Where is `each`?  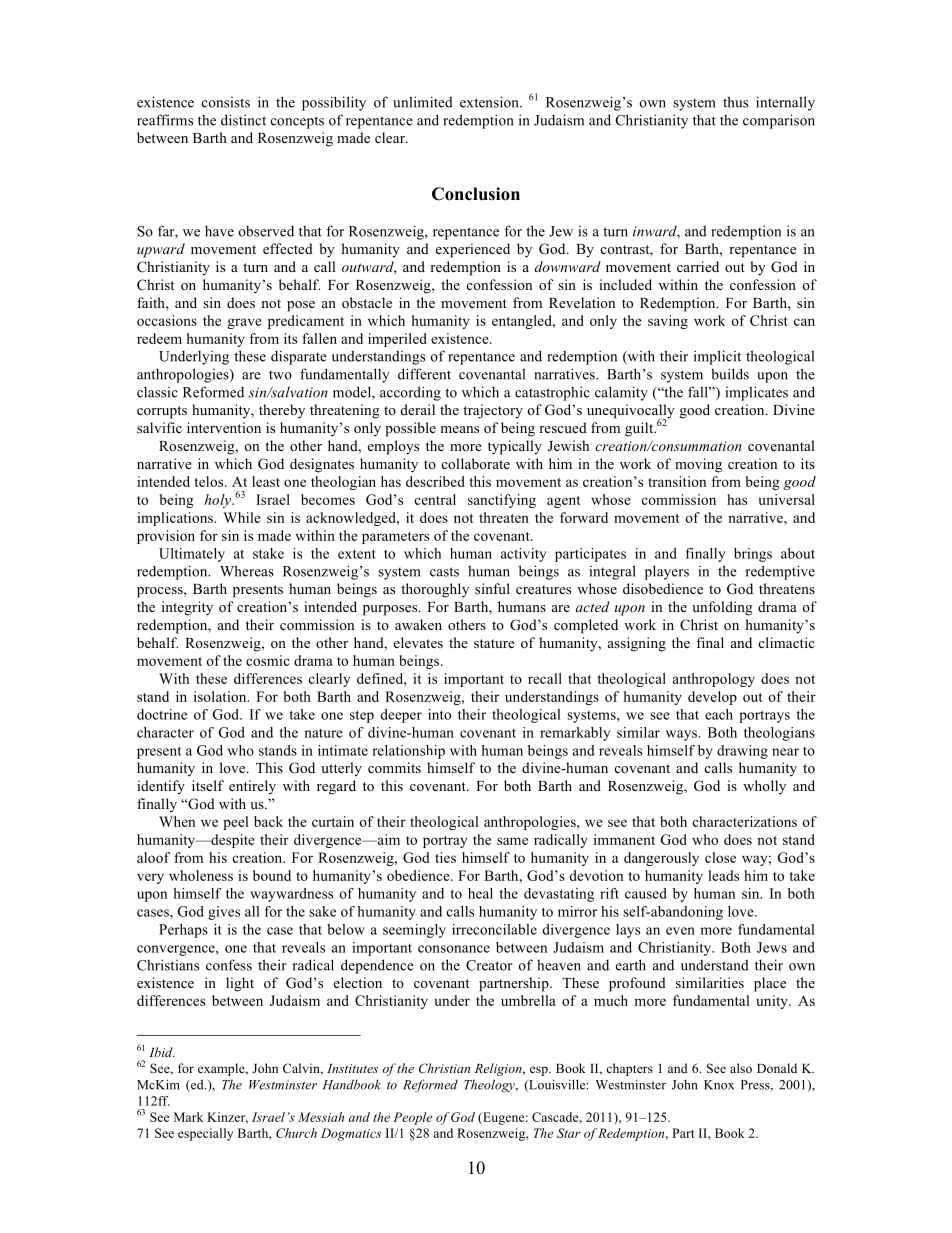 each is located at coordinates (719, 714).
